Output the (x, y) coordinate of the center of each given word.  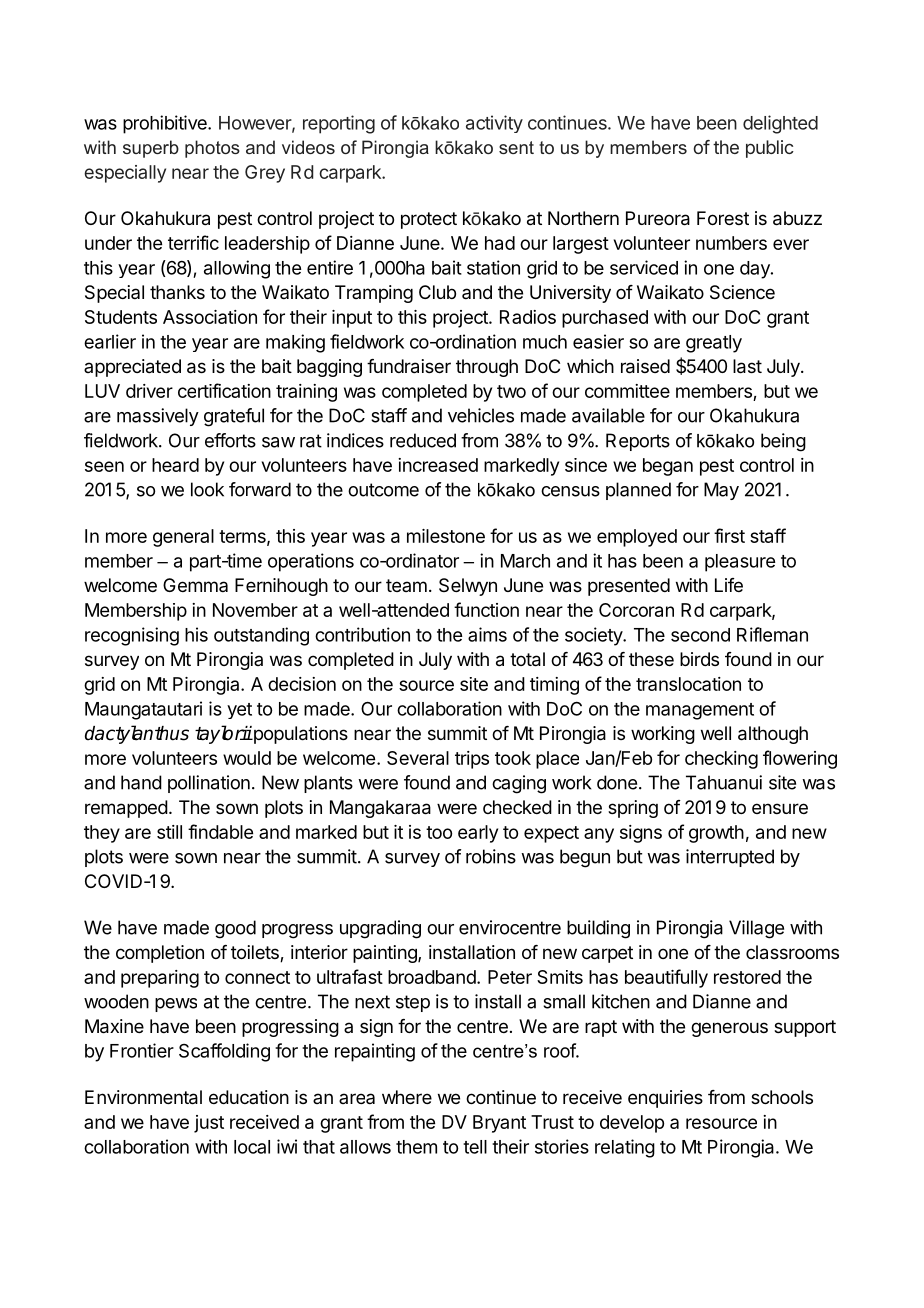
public (770, 149)
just (209, 1124)
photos (212, 149)
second (700, 635)
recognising (132, 636)
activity (494, 124)
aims (487, 634)
